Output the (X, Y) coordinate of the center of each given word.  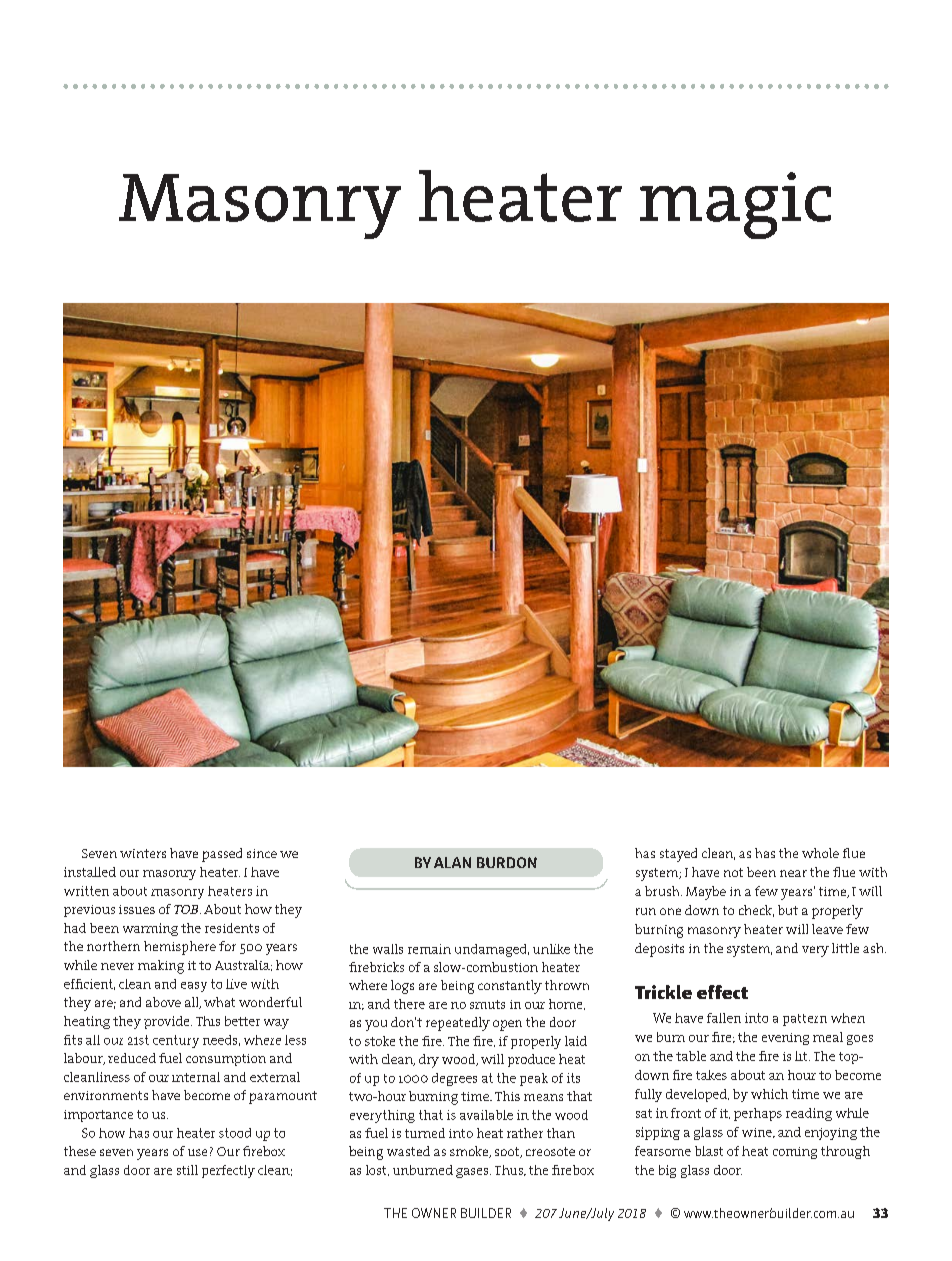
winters (143, 853)
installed (90, 872)
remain (429, 949)
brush (663, 891)
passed (222, 855)
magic (735, 205)
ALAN (452, 862)
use (197, 1152)
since (262, 853)
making (161, 967)
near (793, 873)
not (733, 872)
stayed (678, 855)
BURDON (507, 862)
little (845, 948)
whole (820, 853)
